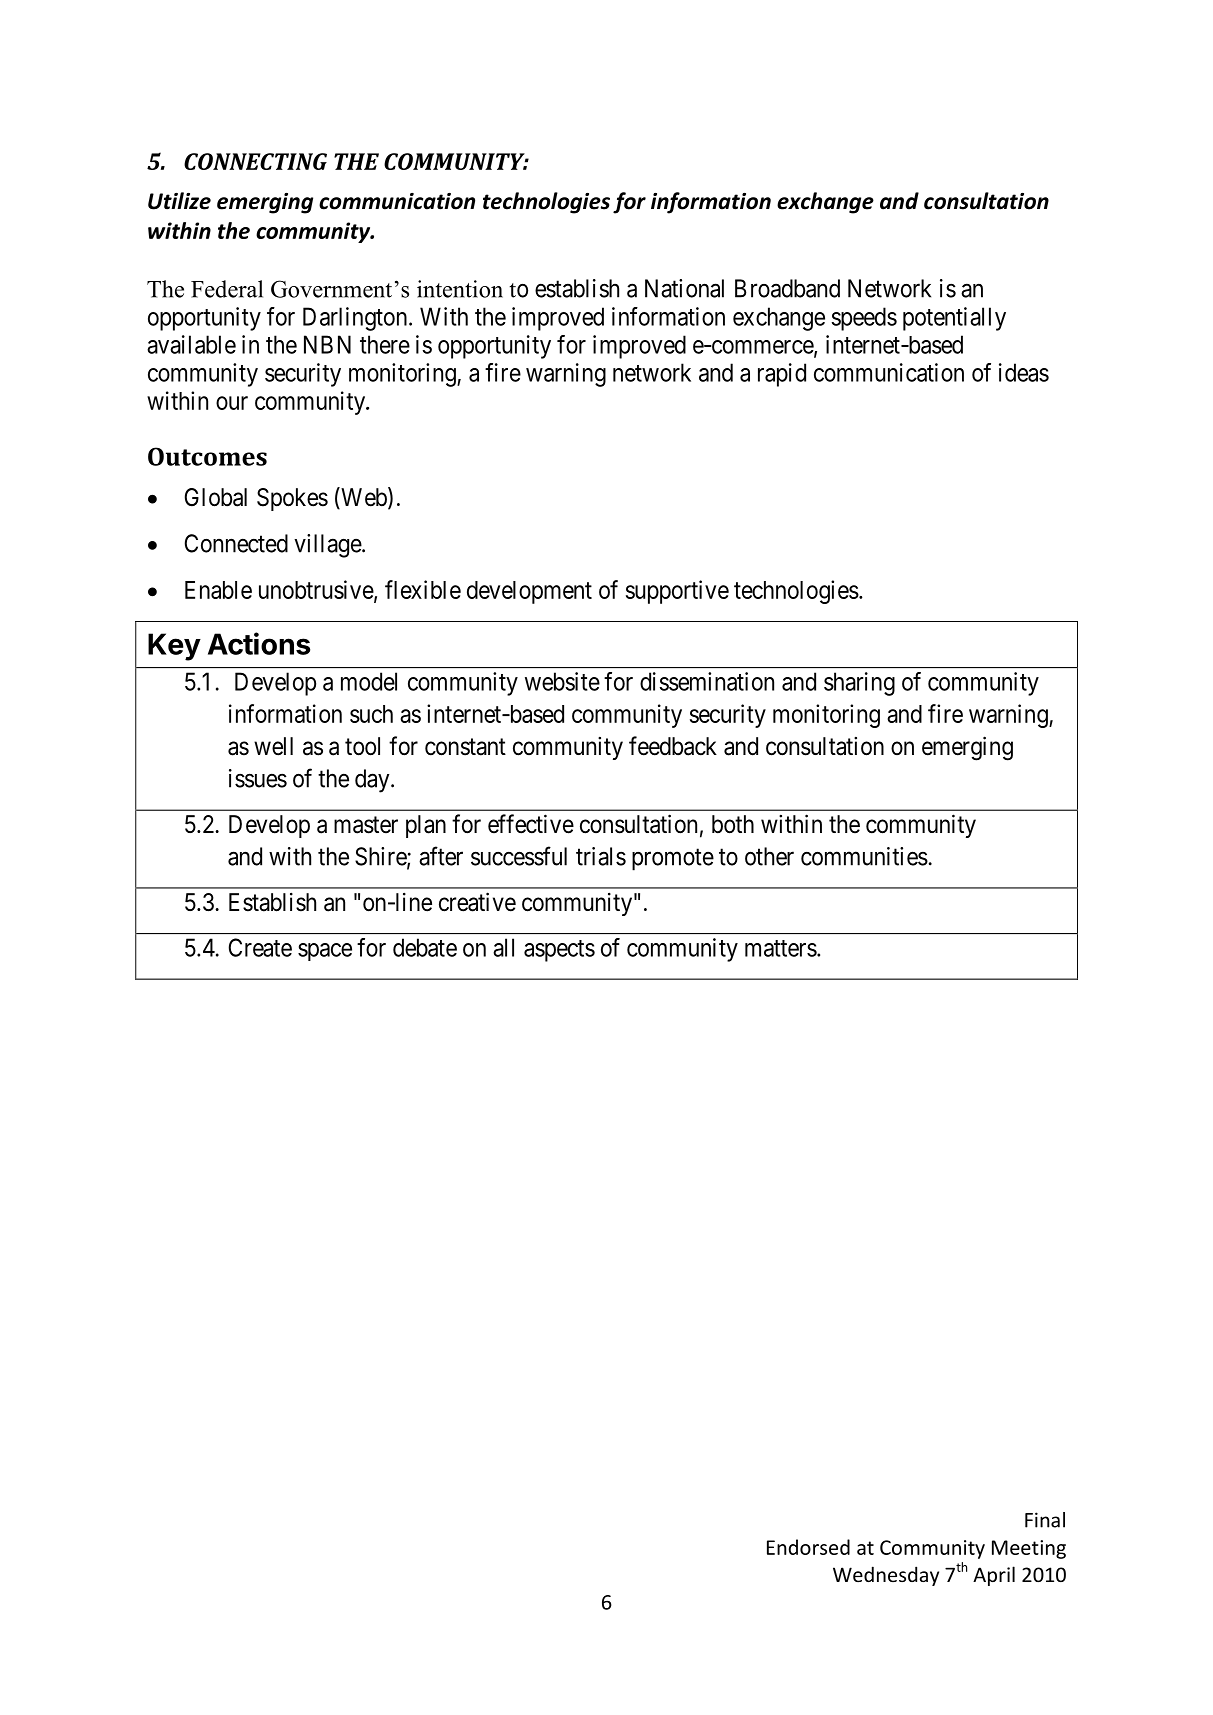 This document has height=1715, width=1213. I want to click on CONNECTING, so click(255, 161).
